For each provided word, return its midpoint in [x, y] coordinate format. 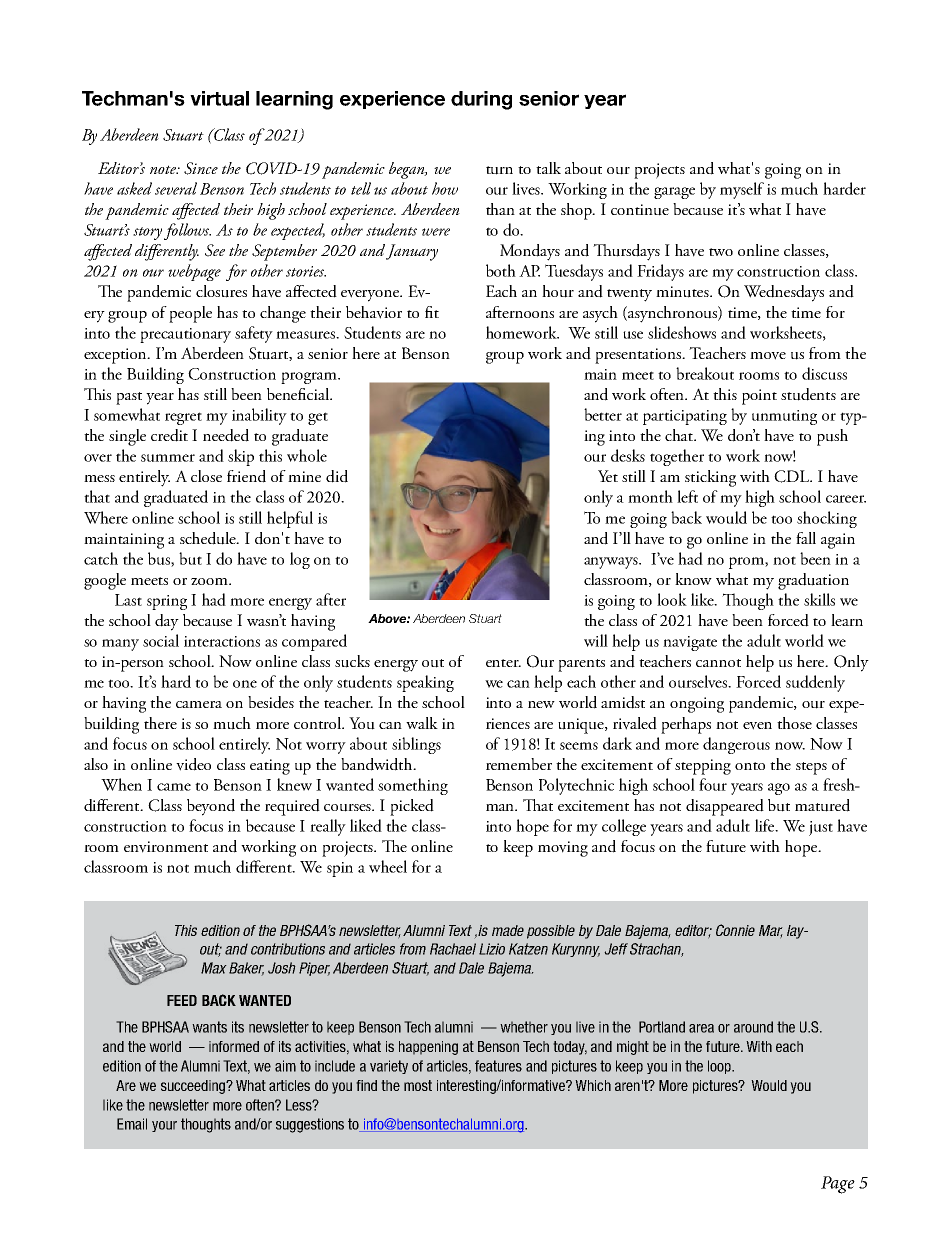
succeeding [194, 1087]
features [498, 1066]
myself [742, 190]
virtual [219, 98]
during [481, 100]
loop [720, 1067]
